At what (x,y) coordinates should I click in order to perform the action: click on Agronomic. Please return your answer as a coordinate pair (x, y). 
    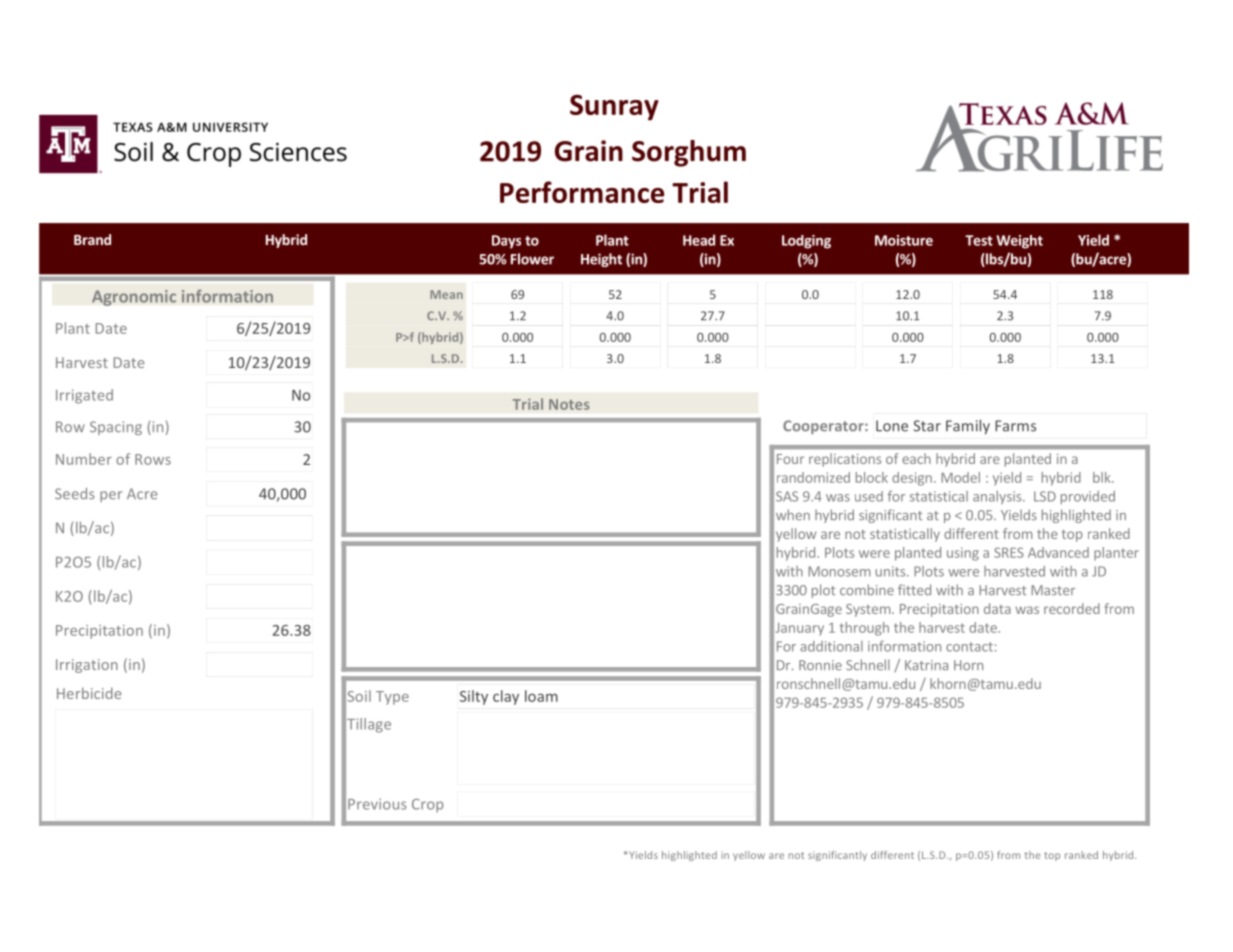
    Looking at the image, I should click on (134, 298).
